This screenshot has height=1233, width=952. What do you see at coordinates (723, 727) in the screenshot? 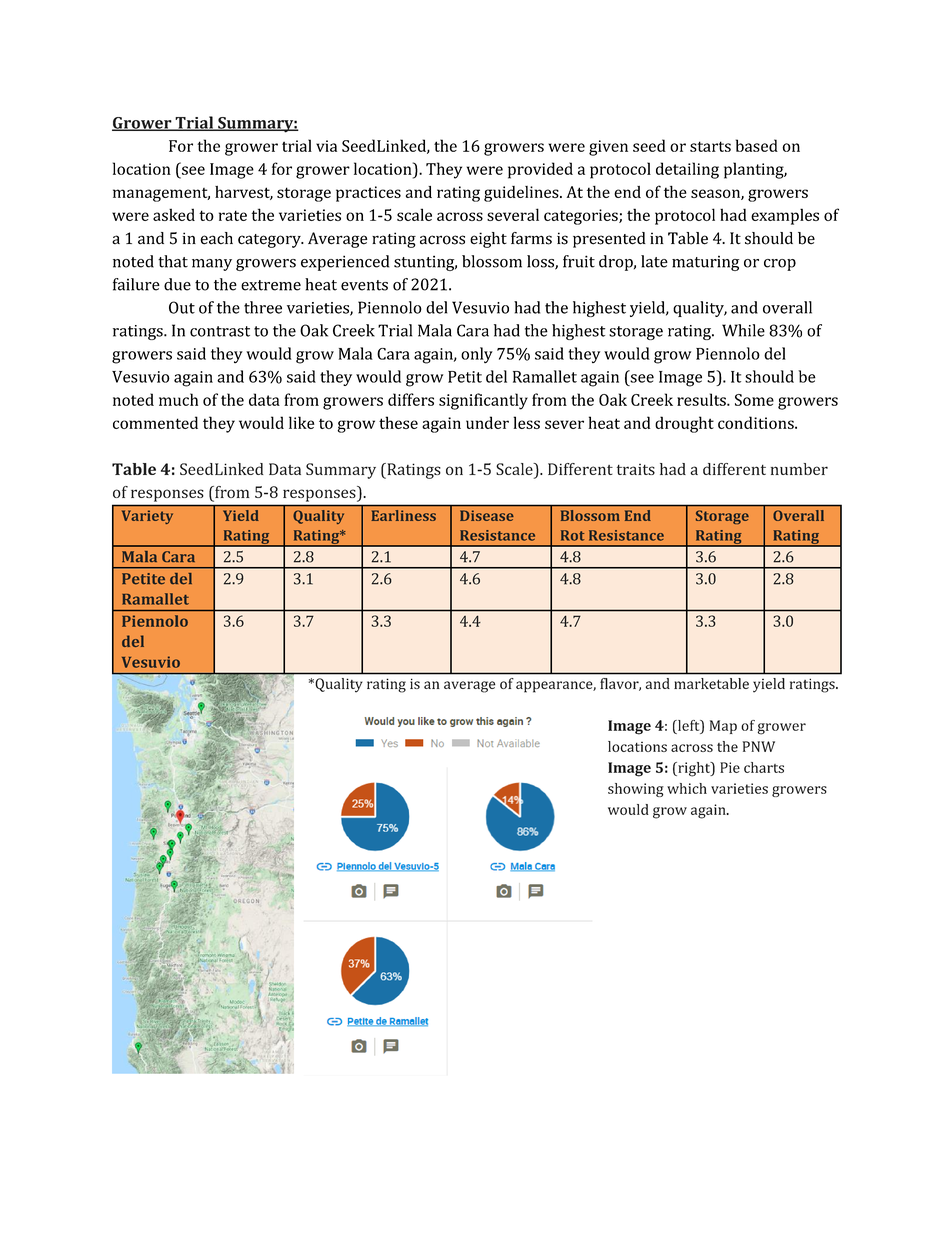
I see `Map` at bounding box center [723, 727].
